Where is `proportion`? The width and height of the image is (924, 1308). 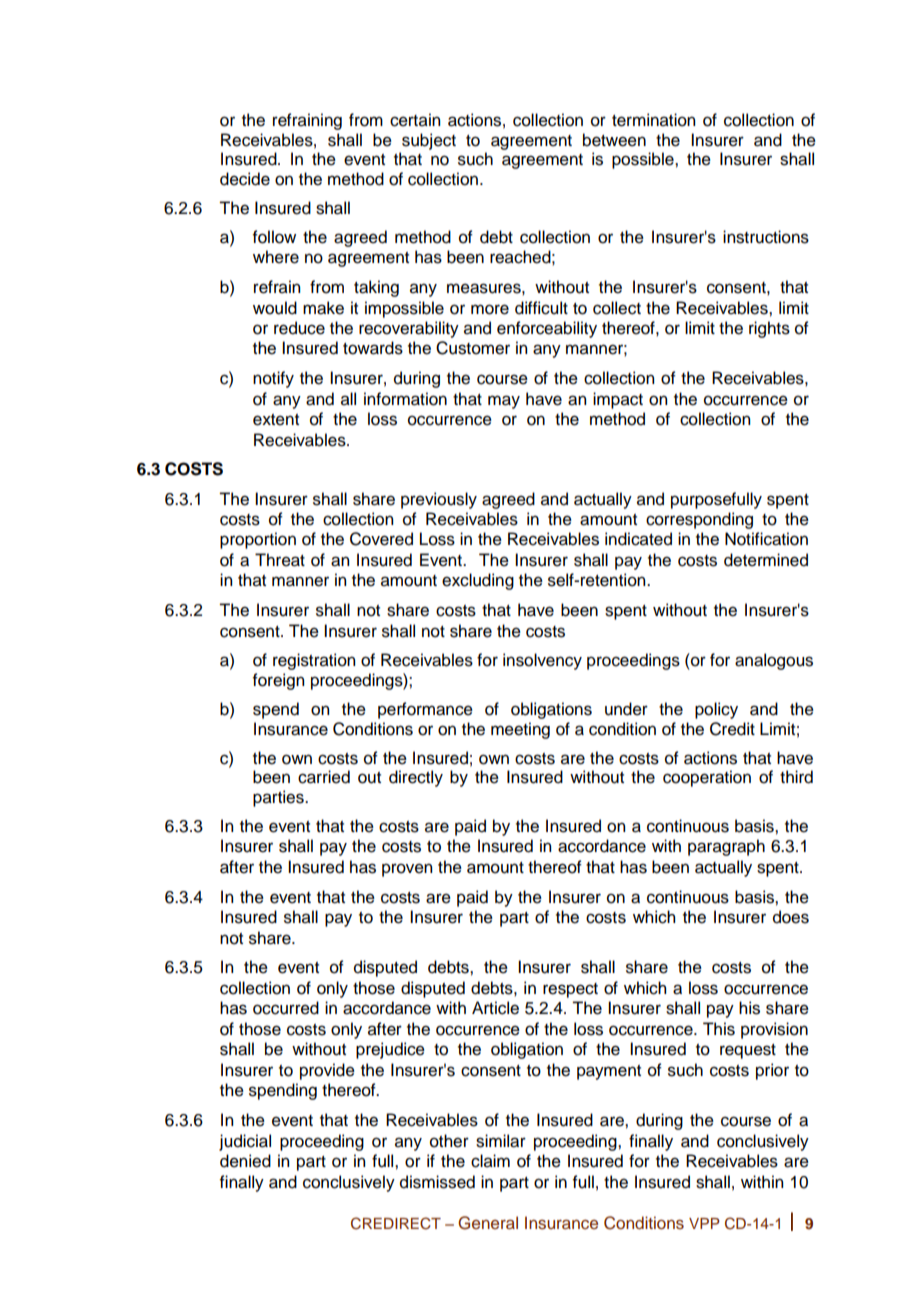 proportion is located at coordinates (258, 540).
